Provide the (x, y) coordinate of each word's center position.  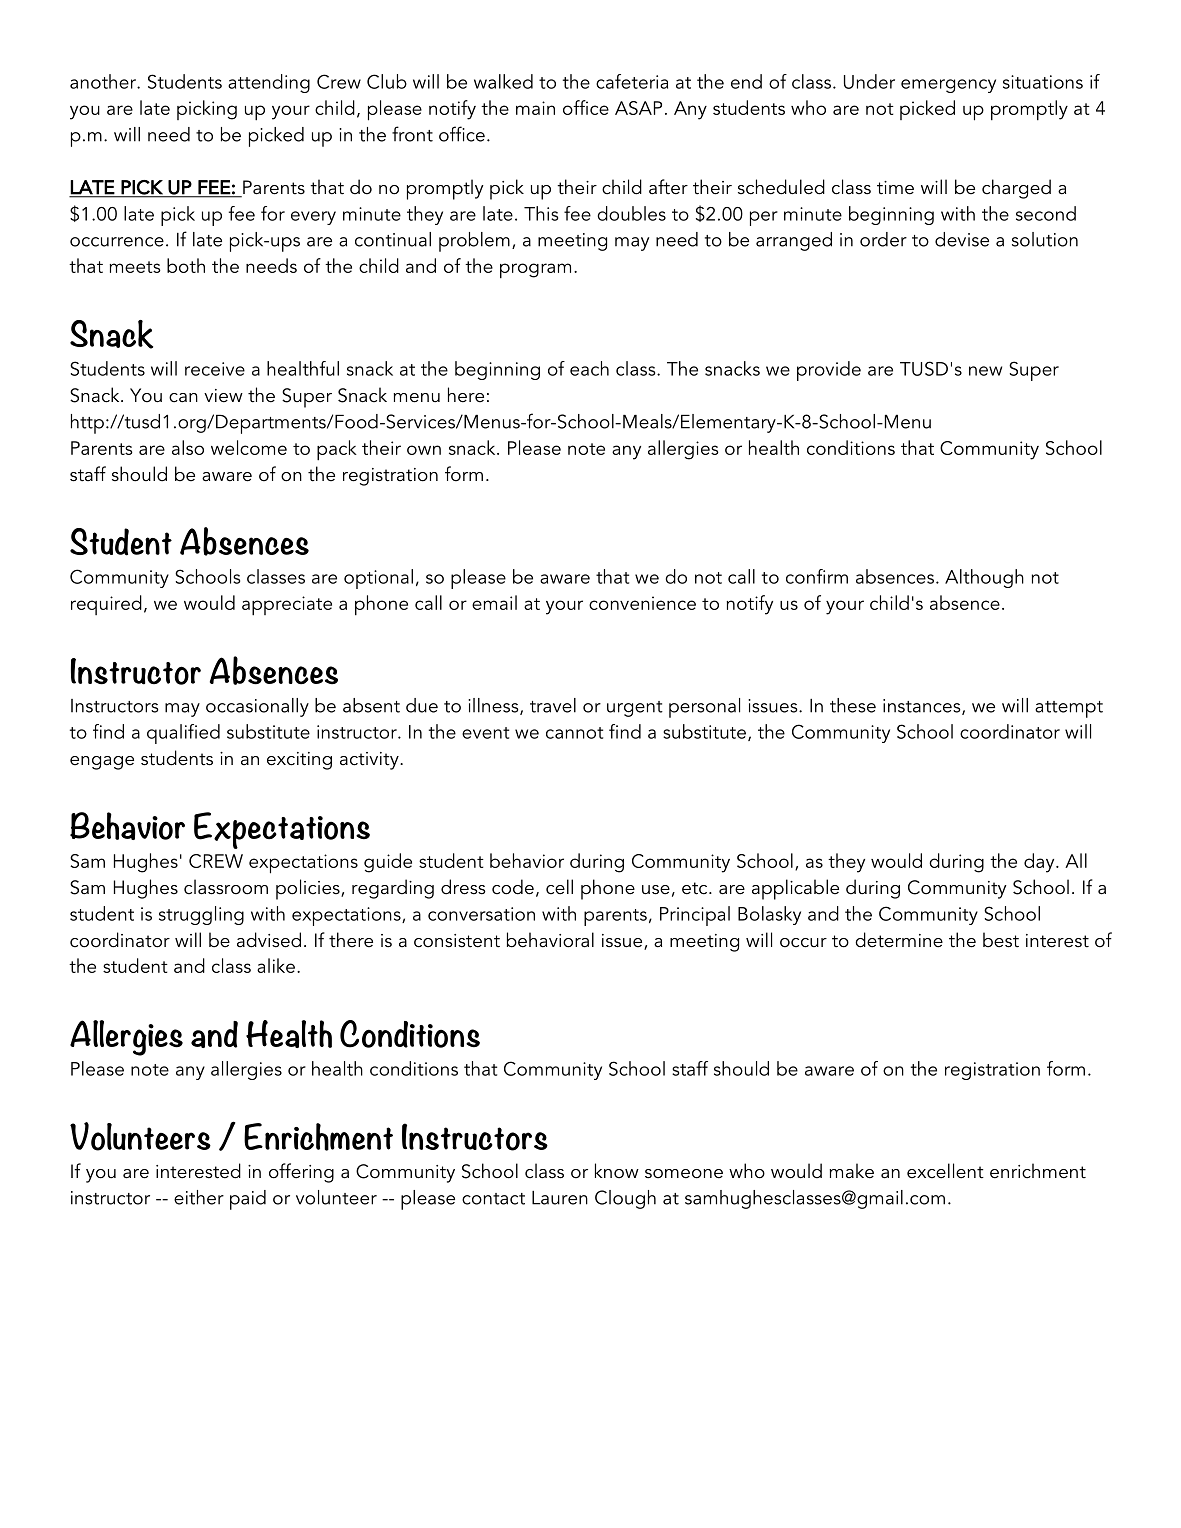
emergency (948, 86)
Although (984, 578)
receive (215, 369)
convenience (642, 603)
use (656, 890)
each (589, 368)
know (617, 1171)
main (535, 108)
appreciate (287, 606)
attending (269, 83)
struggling (201, 915)
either (199, 1197)
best (1001, 940)
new (985, 371)
